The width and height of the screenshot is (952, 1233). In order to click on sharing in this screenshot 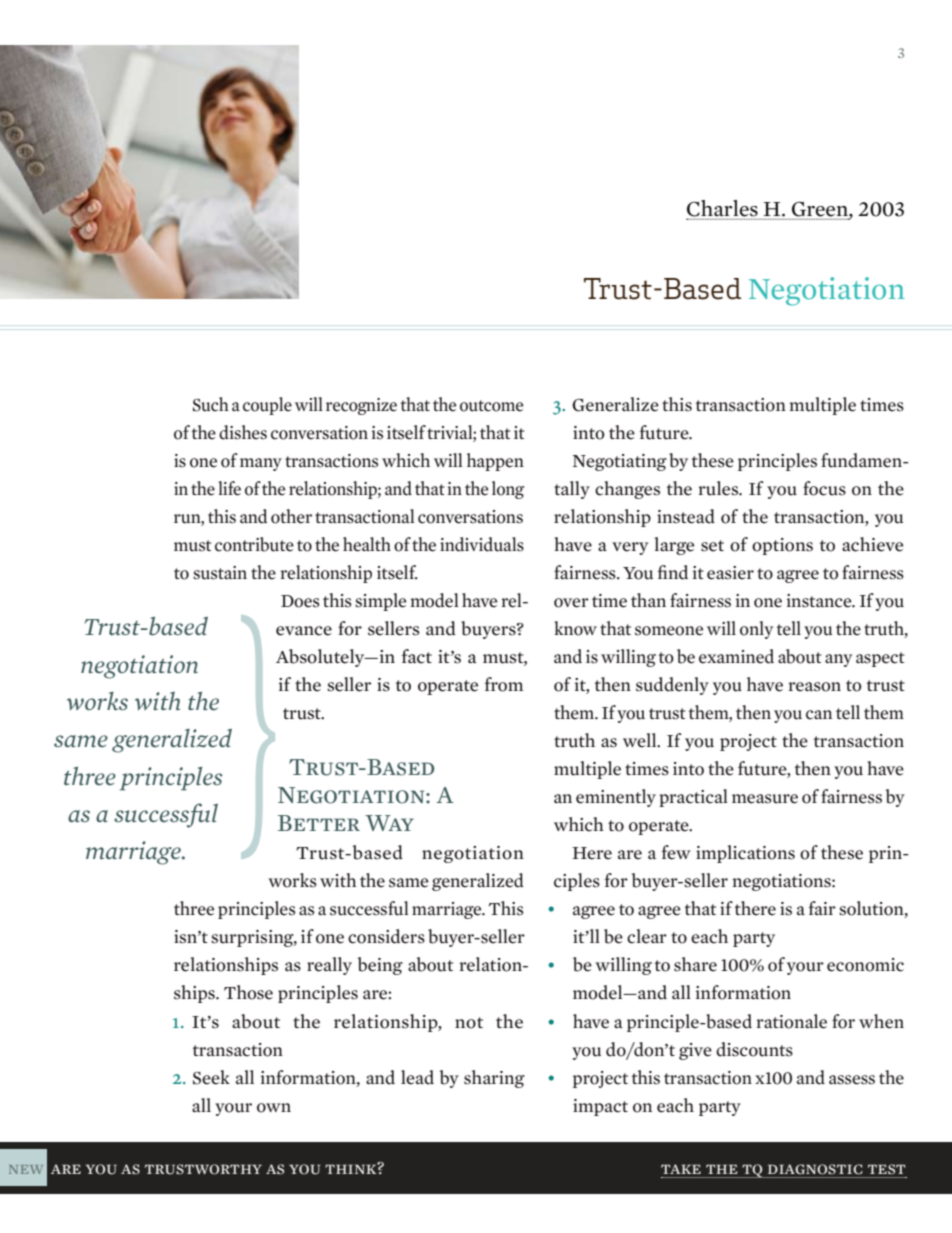, I will do `click(494, 1079)`.
